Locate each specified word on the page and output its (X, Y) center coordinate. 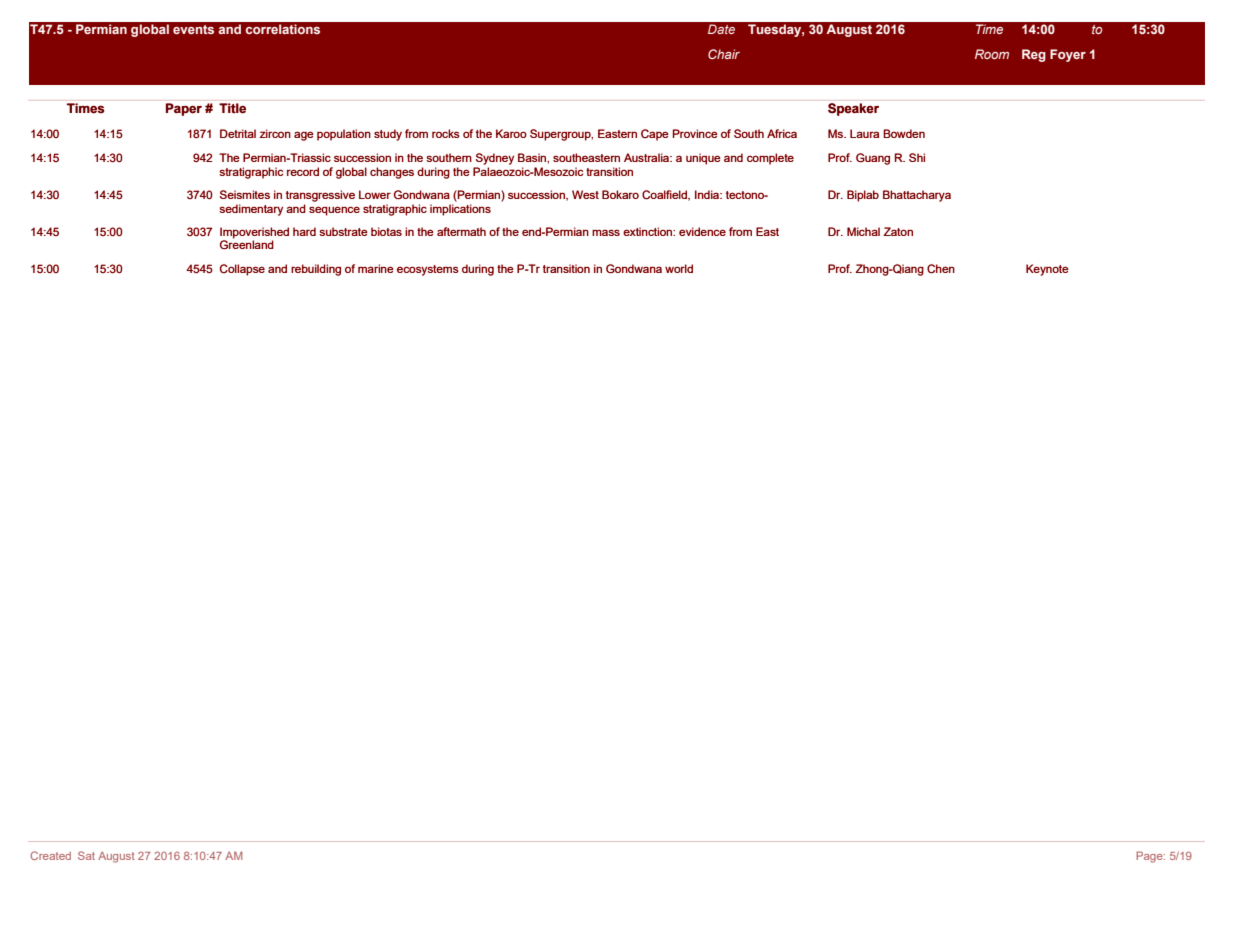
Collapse (242, 270)
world (679, 268)
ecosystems (428, 270)
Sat (86, 855)
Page (1150, 857)
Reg (1034, 55)
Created (50, 855)
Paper (184, 109)
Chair (724, 54)
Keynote (1047, 270)
